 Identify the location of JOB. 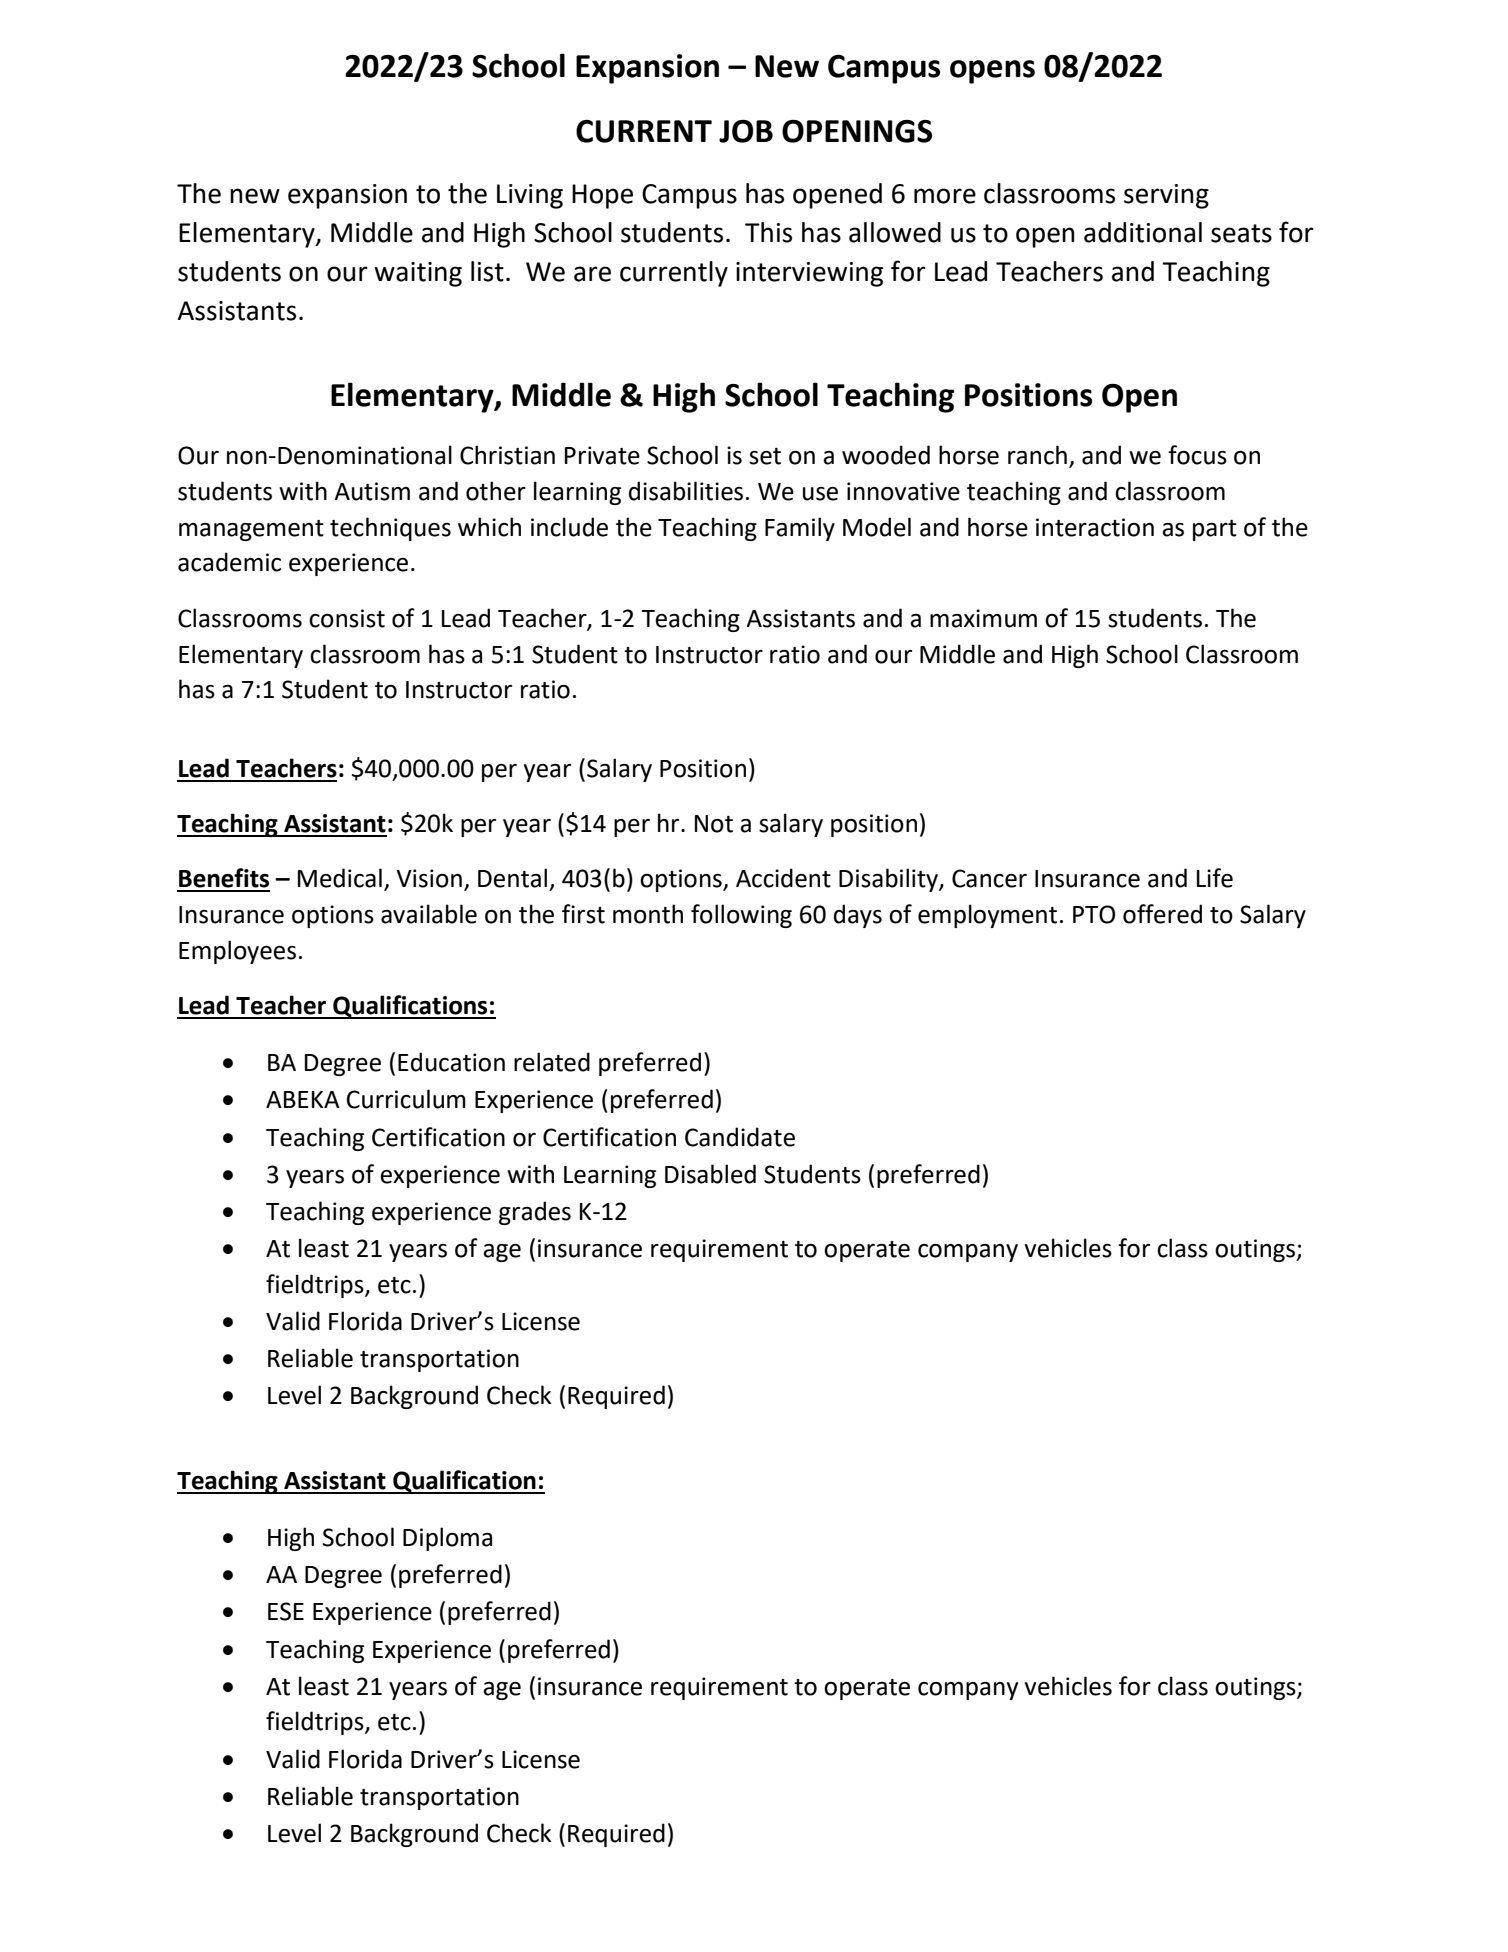
(746, 131).
